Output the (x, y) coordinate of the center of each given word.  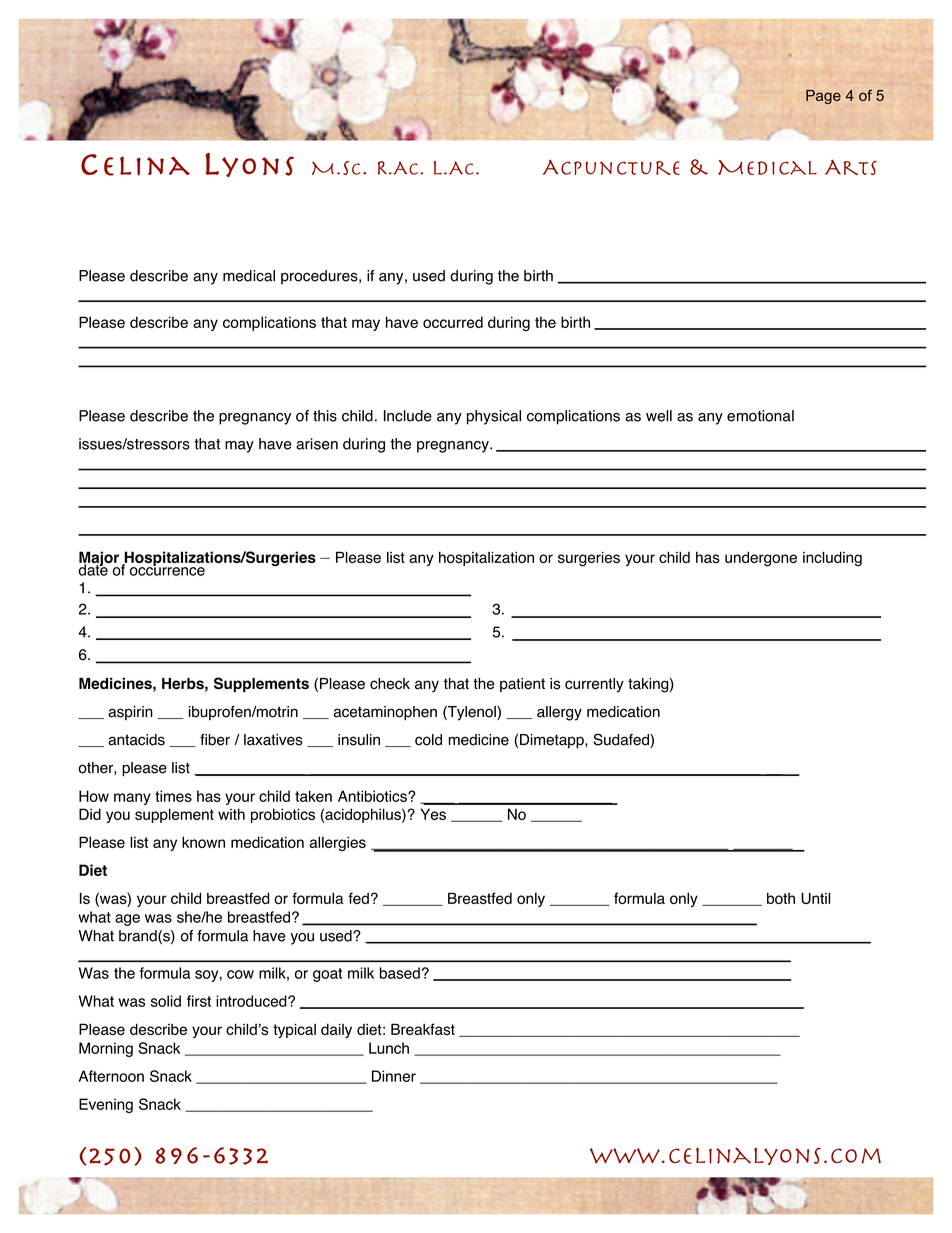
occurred (453, 322)
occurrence (167, 570)
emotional (760, 416)
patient (522, 685)
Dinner (394, 1076)
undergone (761, 559)
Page (823, 97)
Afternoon (111, 1076)
